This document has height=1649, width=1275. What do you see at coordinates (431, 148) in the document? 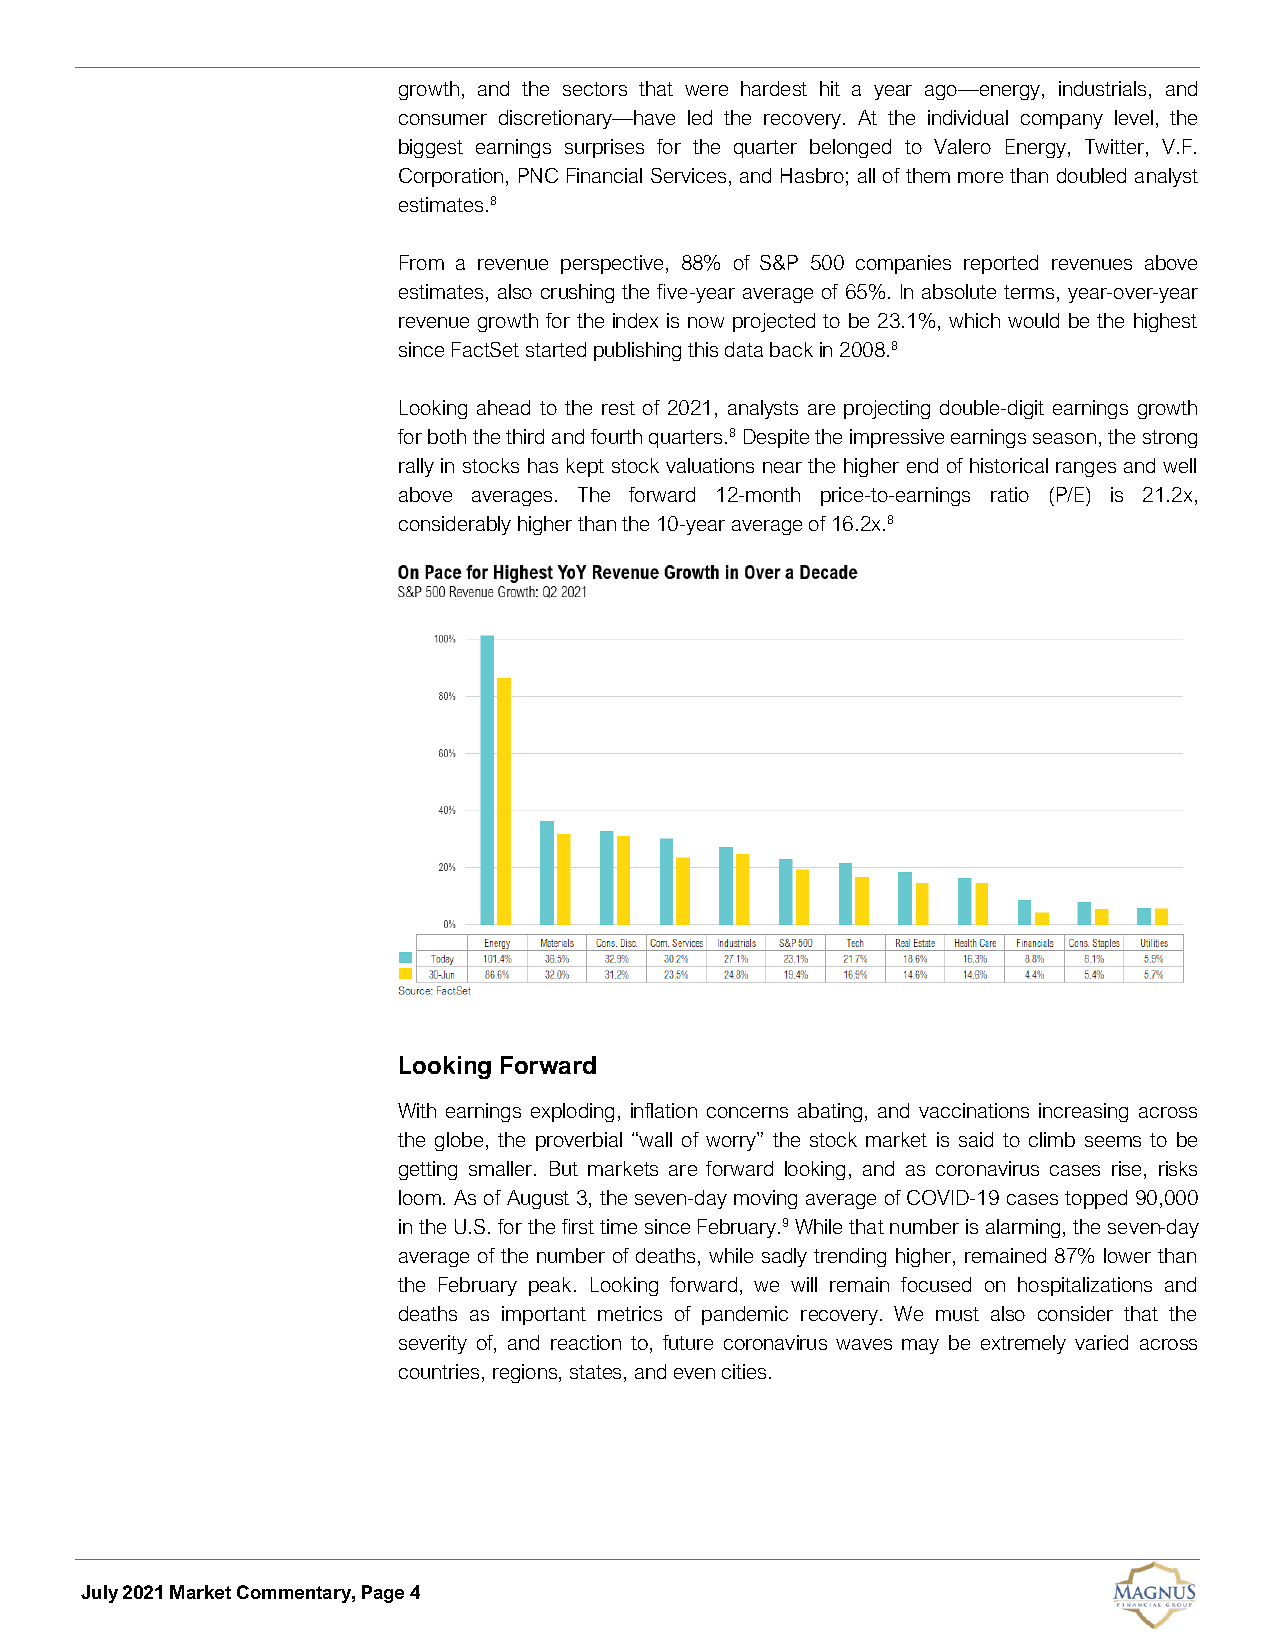
I see `biggest` at bounding box center [431, 148].
